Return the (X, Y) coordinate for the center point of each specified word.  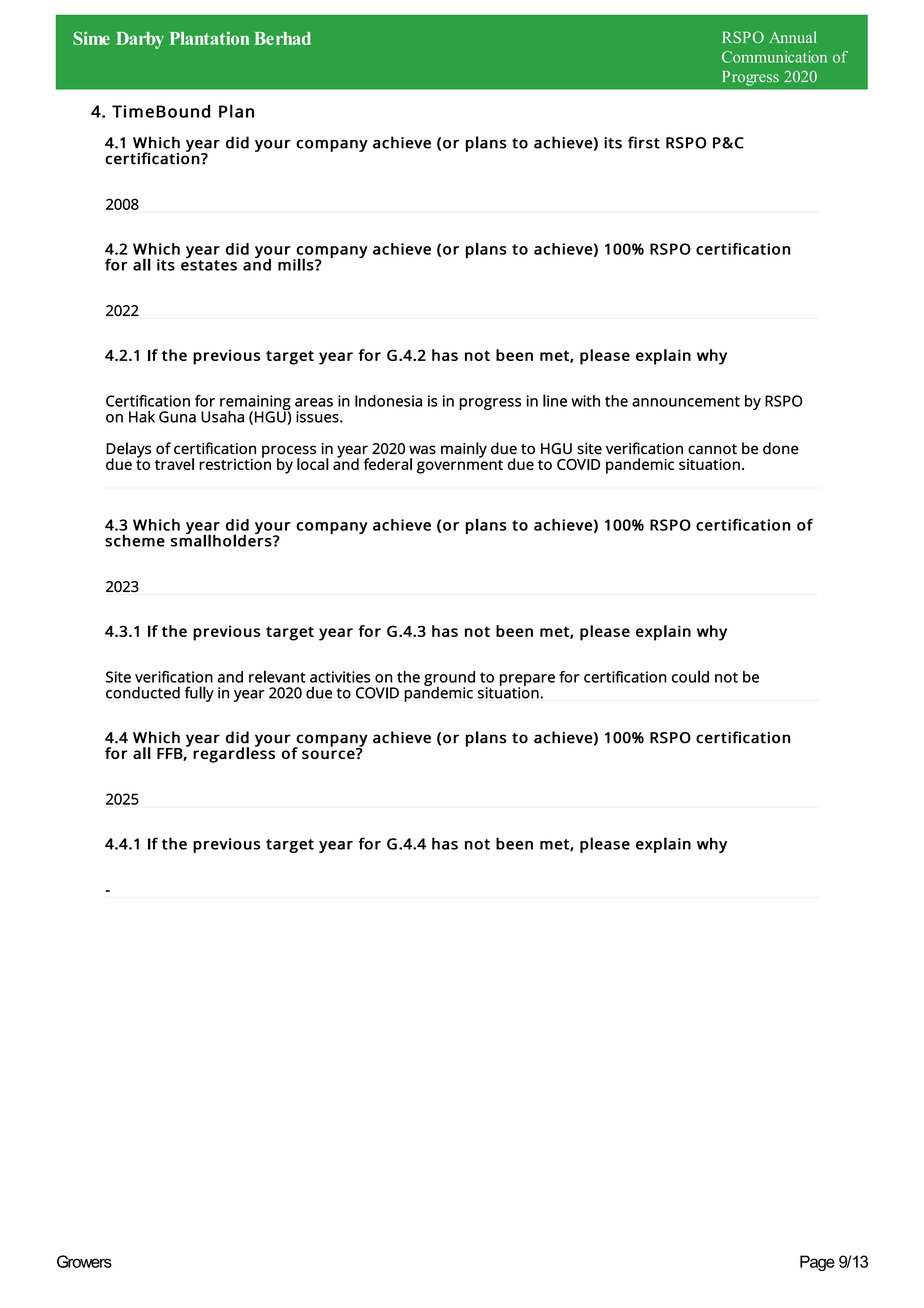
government (460, 465)
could (690, 676)
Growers (84, 1261)
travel (174, 464)
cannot (712, 449)
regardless (234, 754)
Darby (140, 40)
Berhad (282, 38)
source (329, 753)
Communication (774, 57)
